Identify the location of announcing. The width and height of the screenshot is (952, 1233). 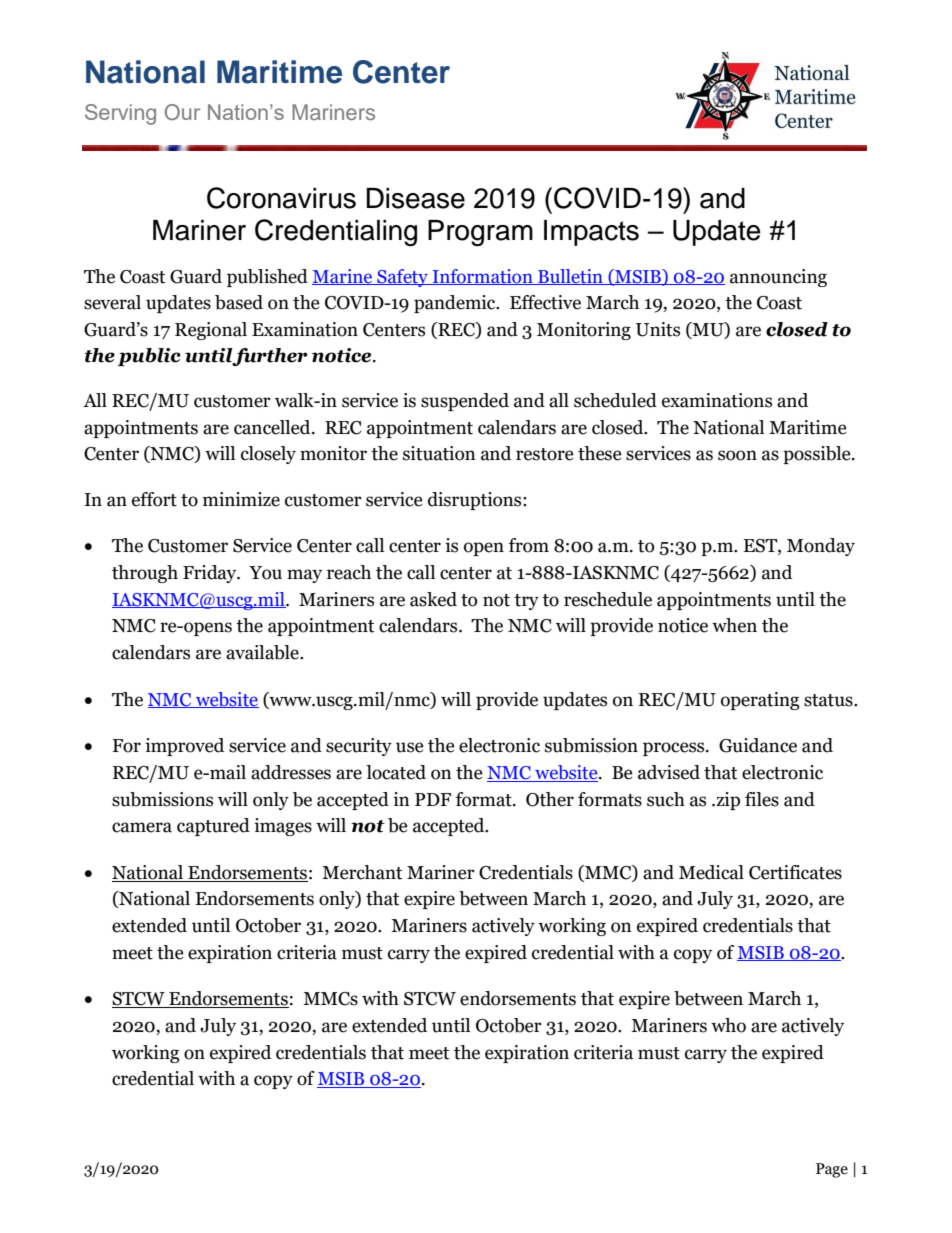
(778, 278).
